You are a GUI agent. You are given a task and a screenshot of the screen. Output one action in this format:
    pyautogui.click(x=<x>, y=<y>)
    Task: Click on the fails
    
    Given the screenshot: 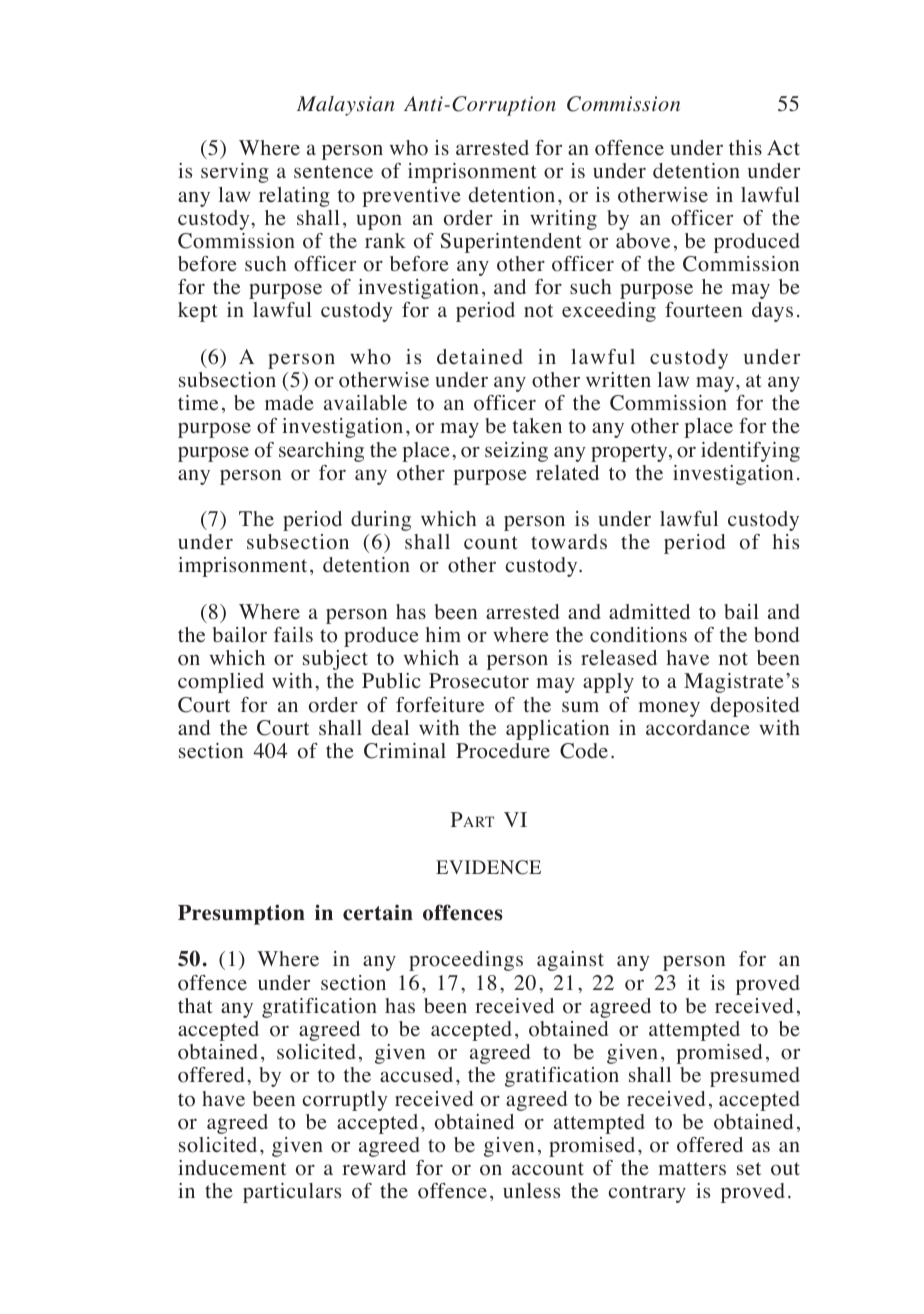 What is the action you would take?
    pyautogui.click(x=293, y=634)
